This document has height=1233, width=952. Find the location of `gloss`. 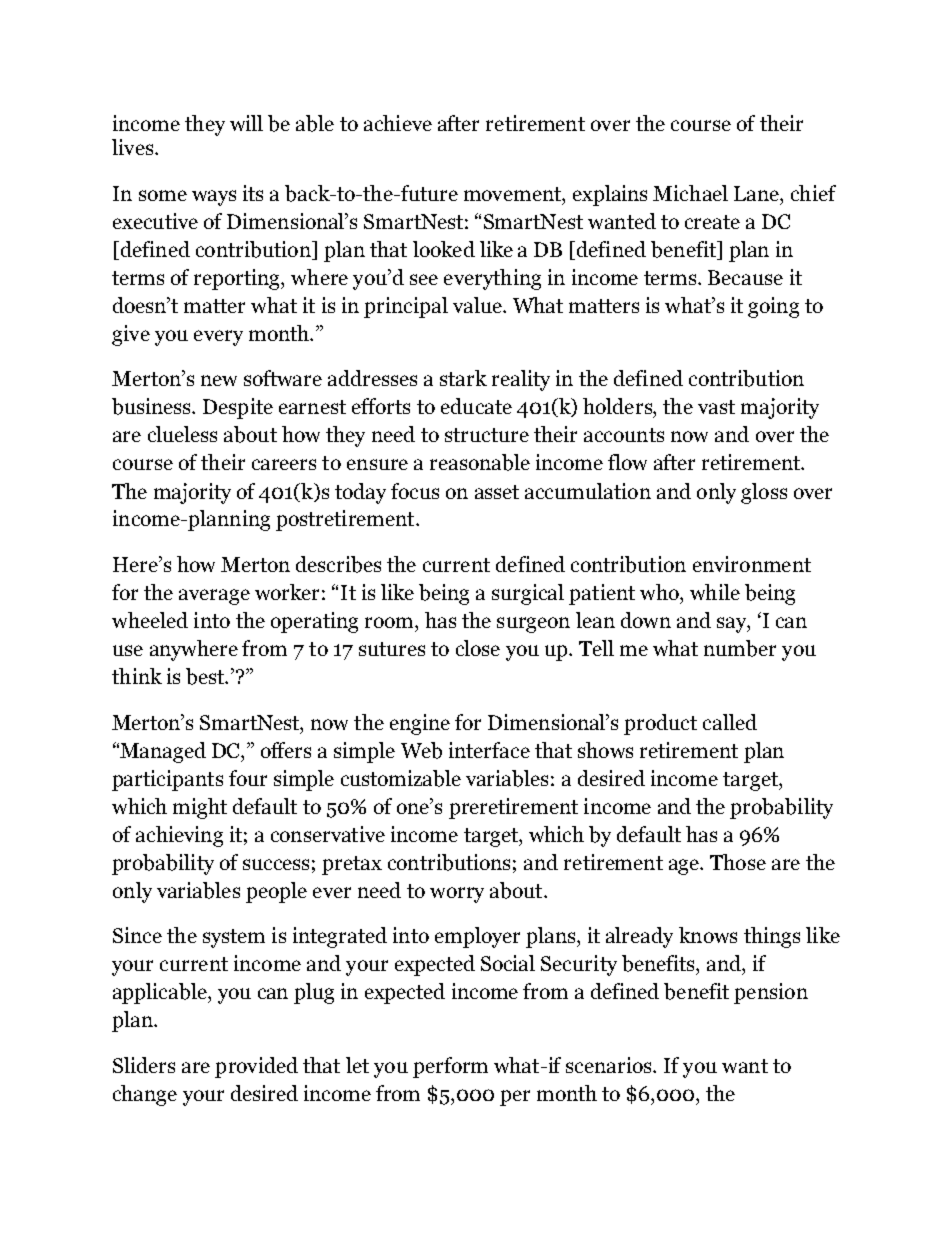

gloss is located at coordinates (764, 493).
